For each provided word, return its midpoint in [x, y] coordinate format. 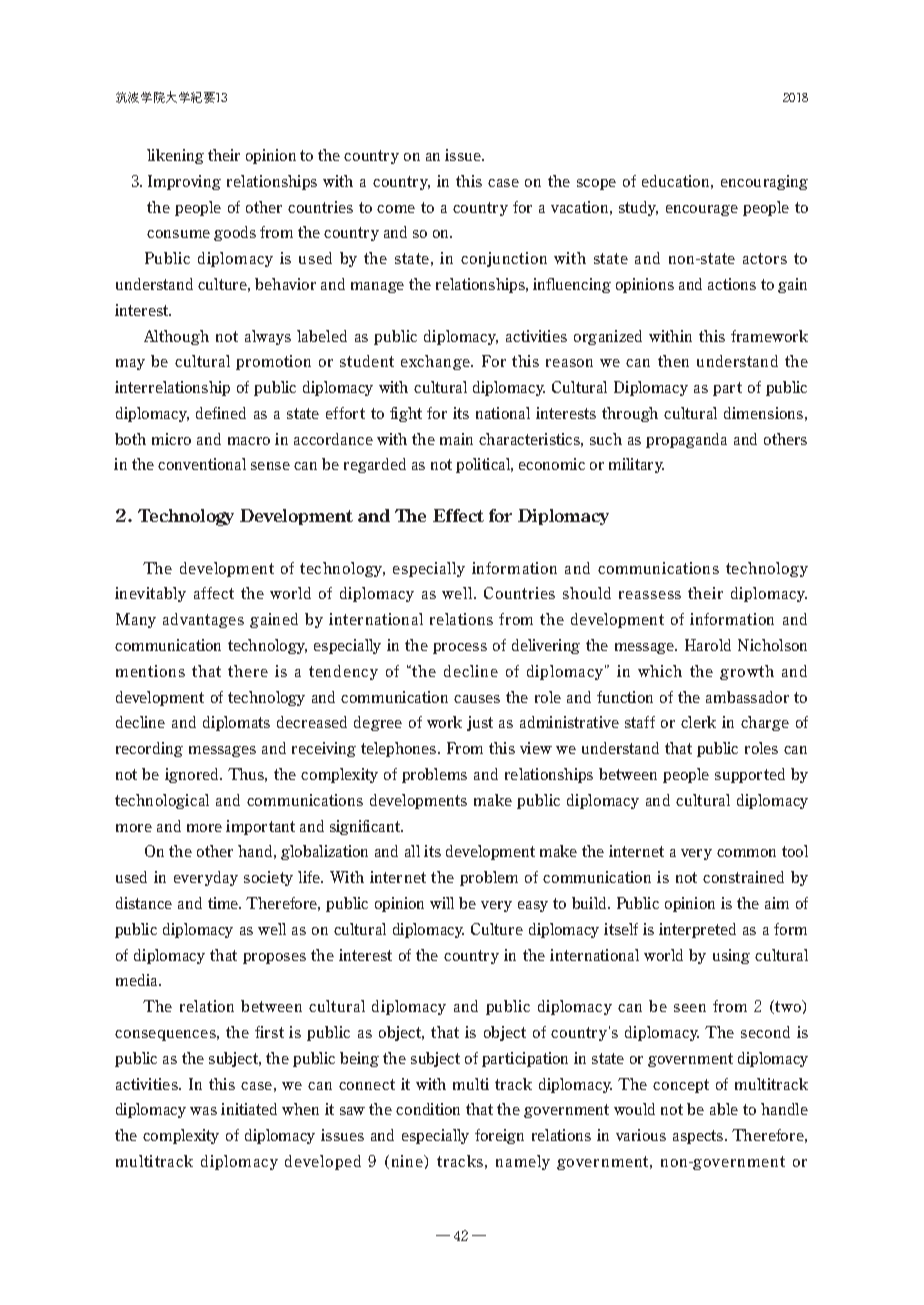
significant [366, 827]
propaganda [686, 440]
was [203, 1111]
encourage [702, 210]
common [746, 853]
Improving [184, 182]
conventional [202, 464]
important [260, 827]
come [396, 209]
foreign [499, 1136]
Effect [458, 515]
